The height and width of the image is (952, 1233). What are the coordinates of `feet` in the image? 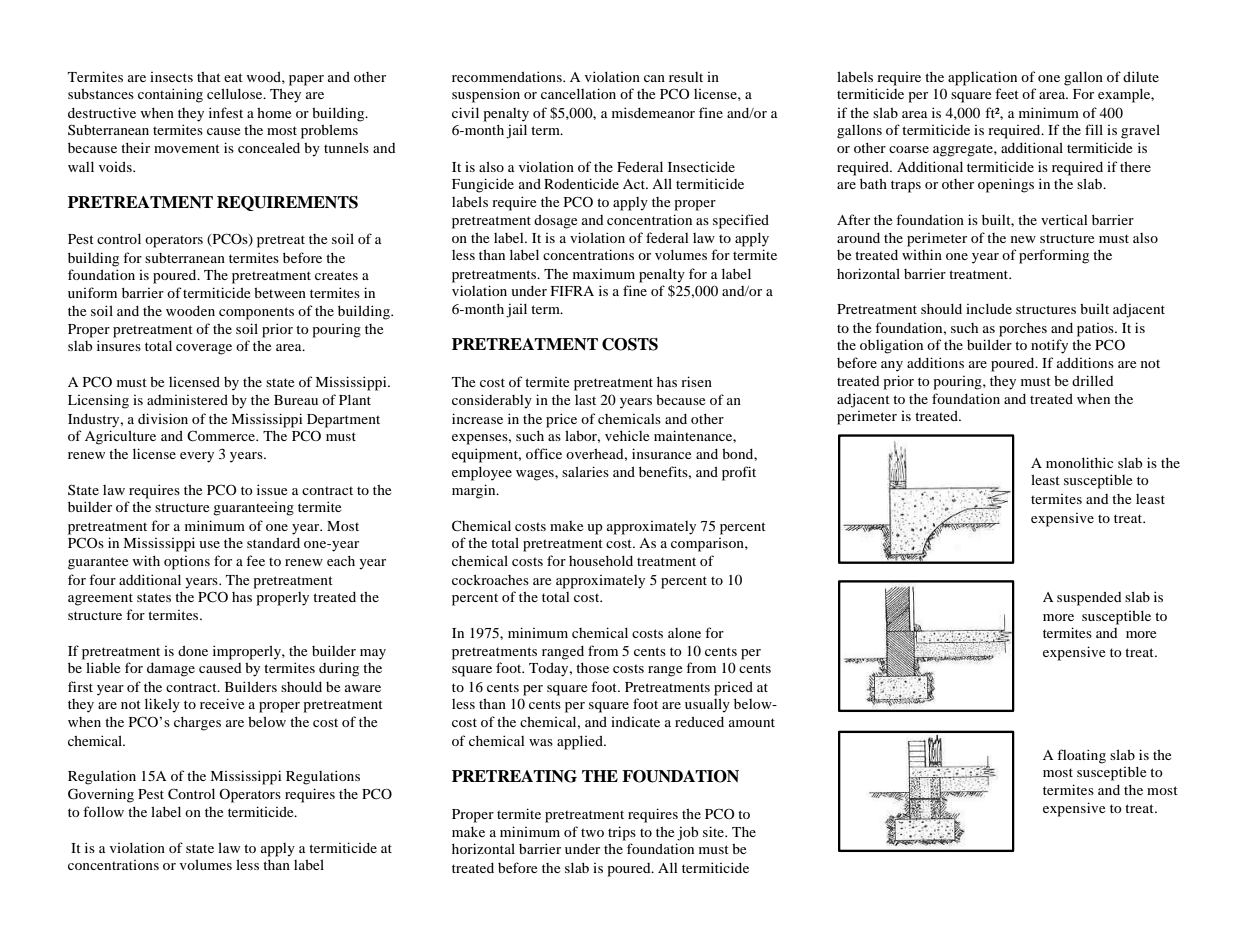 It's located at (1007, 93).
